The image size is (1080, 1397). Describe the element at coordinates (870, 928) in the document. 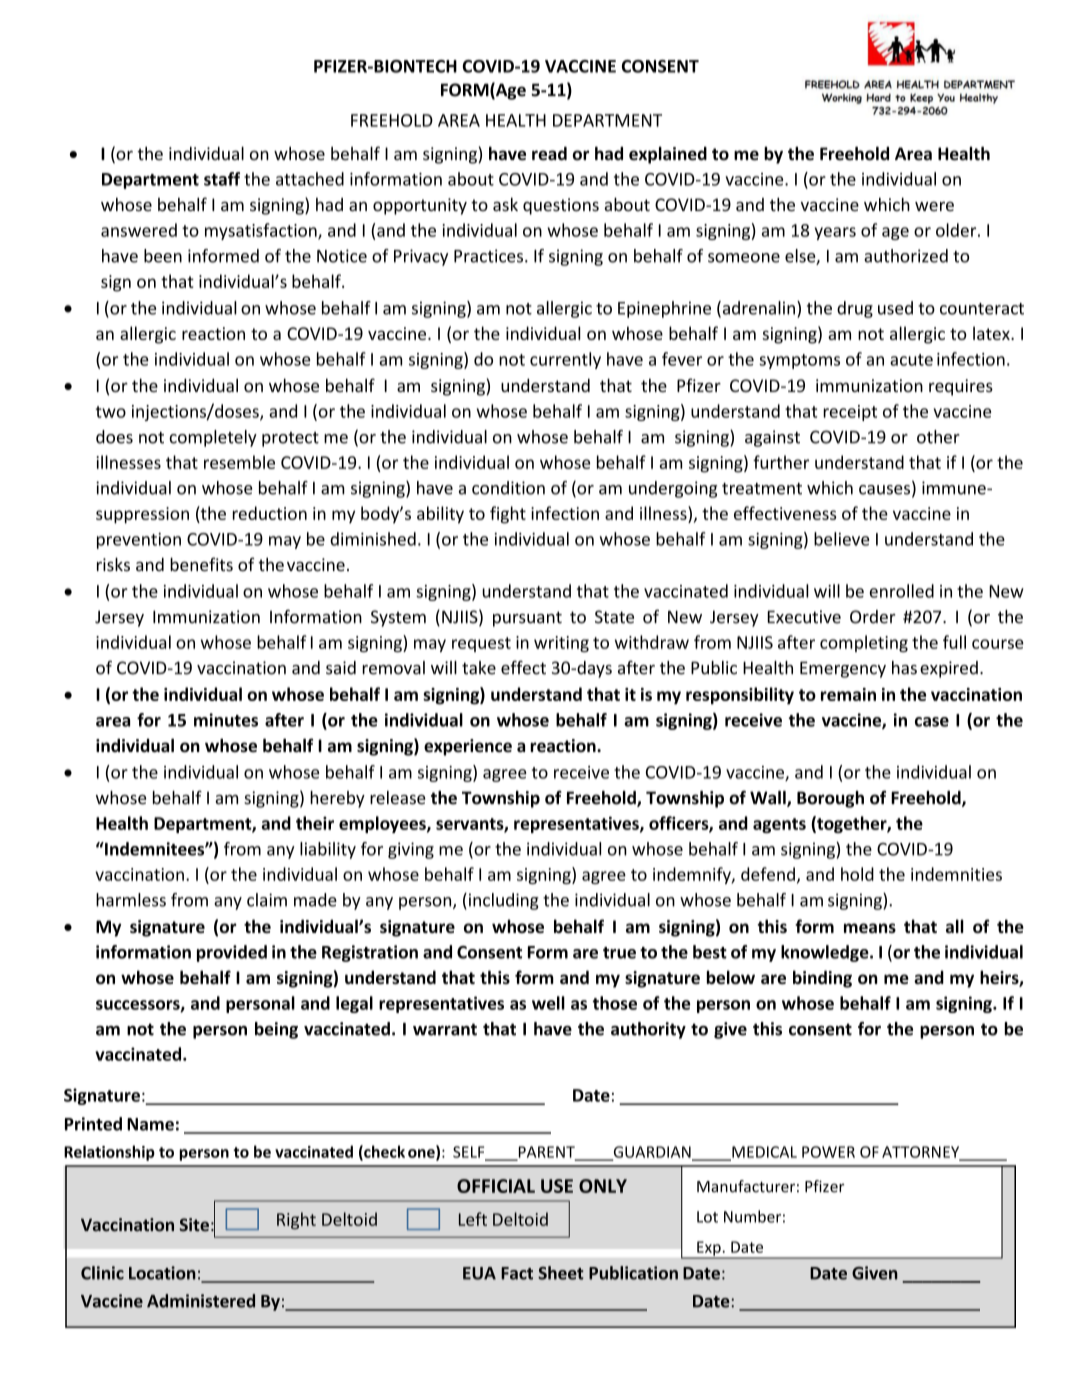

I see `means` at that location.
